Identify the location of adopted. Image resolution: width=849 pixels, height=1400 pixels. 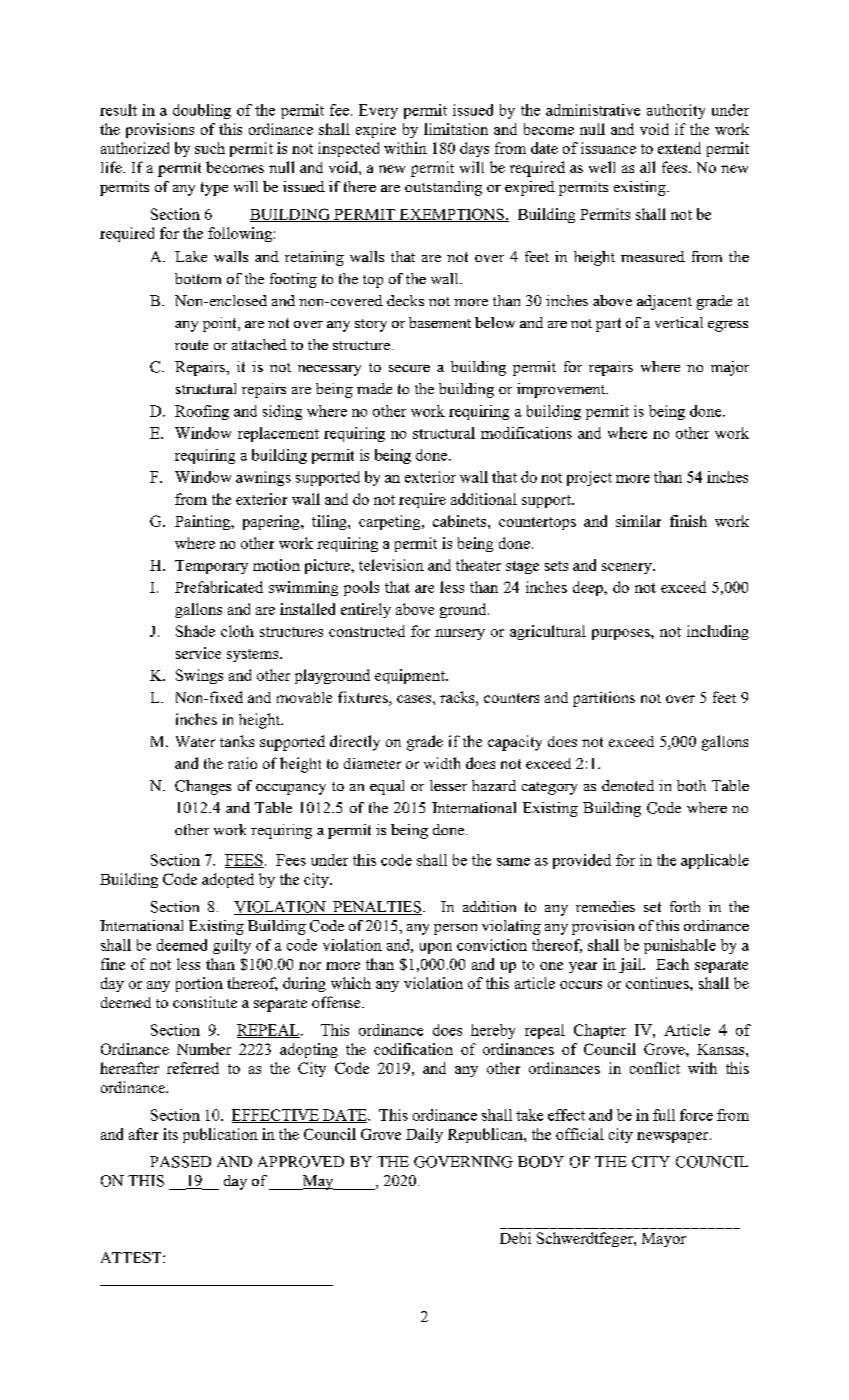
(228, 880).
